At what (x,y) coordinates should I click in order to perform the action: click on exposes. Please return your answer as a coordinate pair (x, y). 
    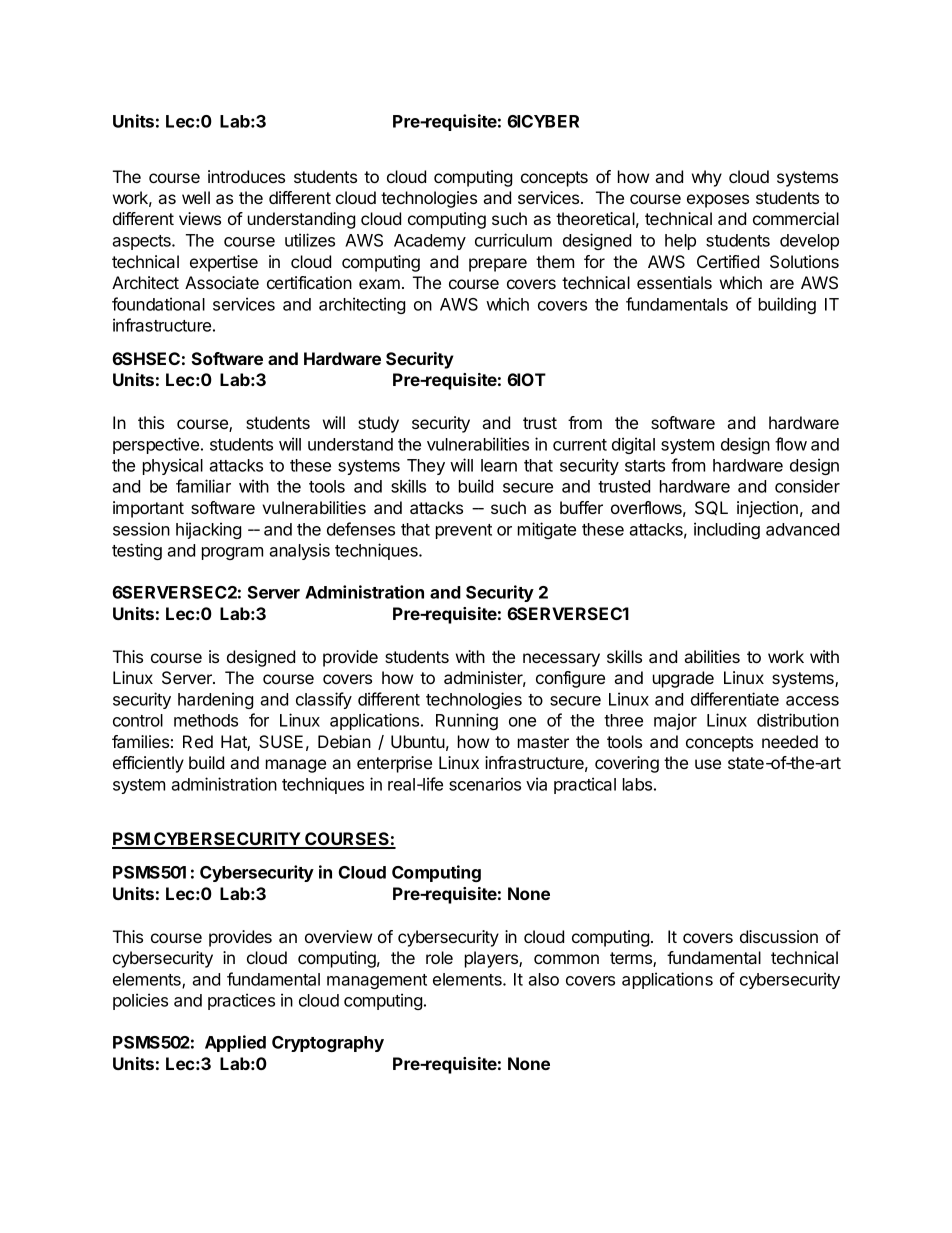
    Looking at the image, I should click on (718, 201).
